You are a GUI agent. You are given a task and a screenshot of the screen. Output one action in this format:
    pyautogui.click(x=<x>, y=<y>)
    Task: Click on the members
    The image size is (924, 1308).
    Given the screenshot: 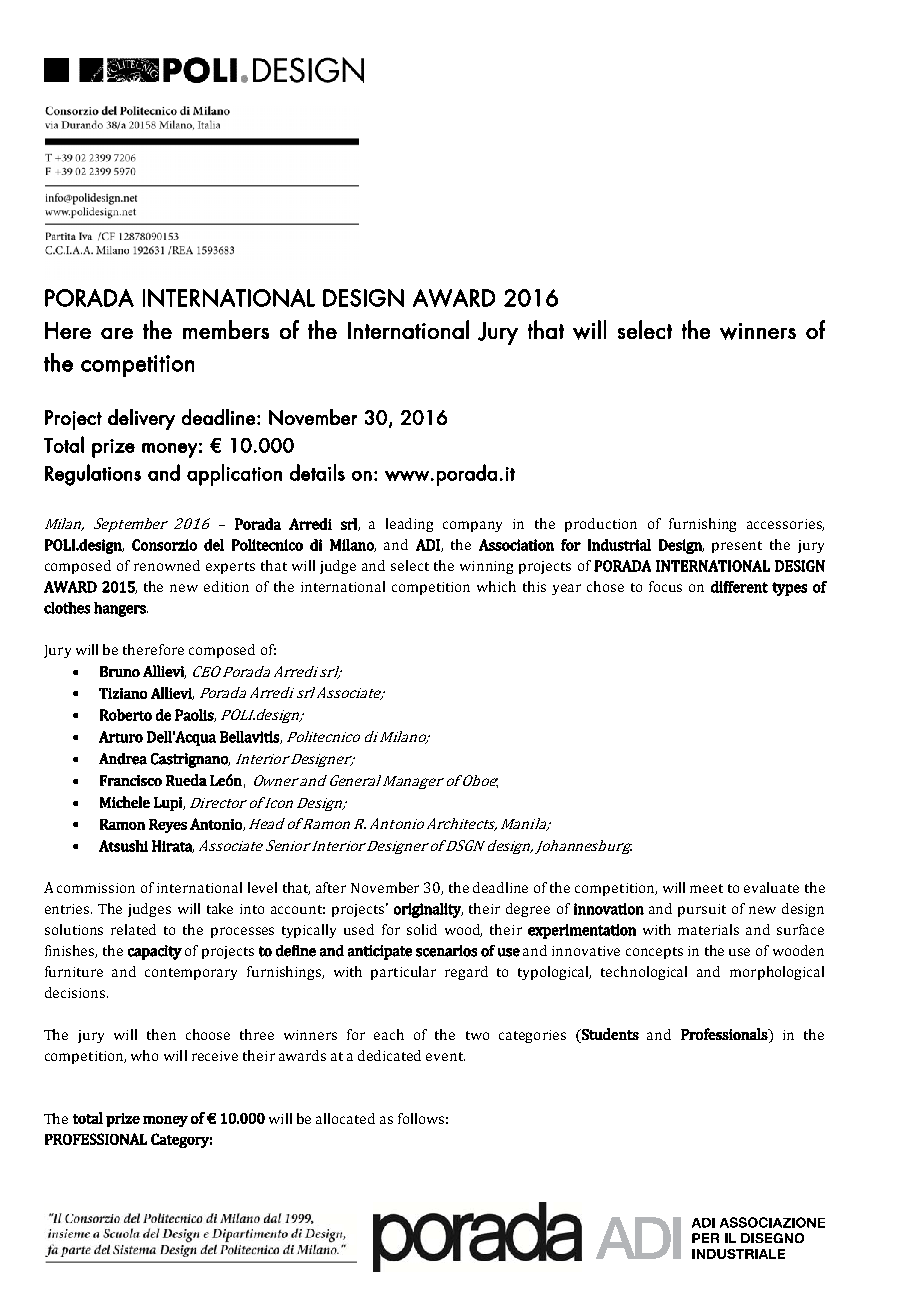 What is the action you would take?
    pyautogui.click(x=226, y=329)
